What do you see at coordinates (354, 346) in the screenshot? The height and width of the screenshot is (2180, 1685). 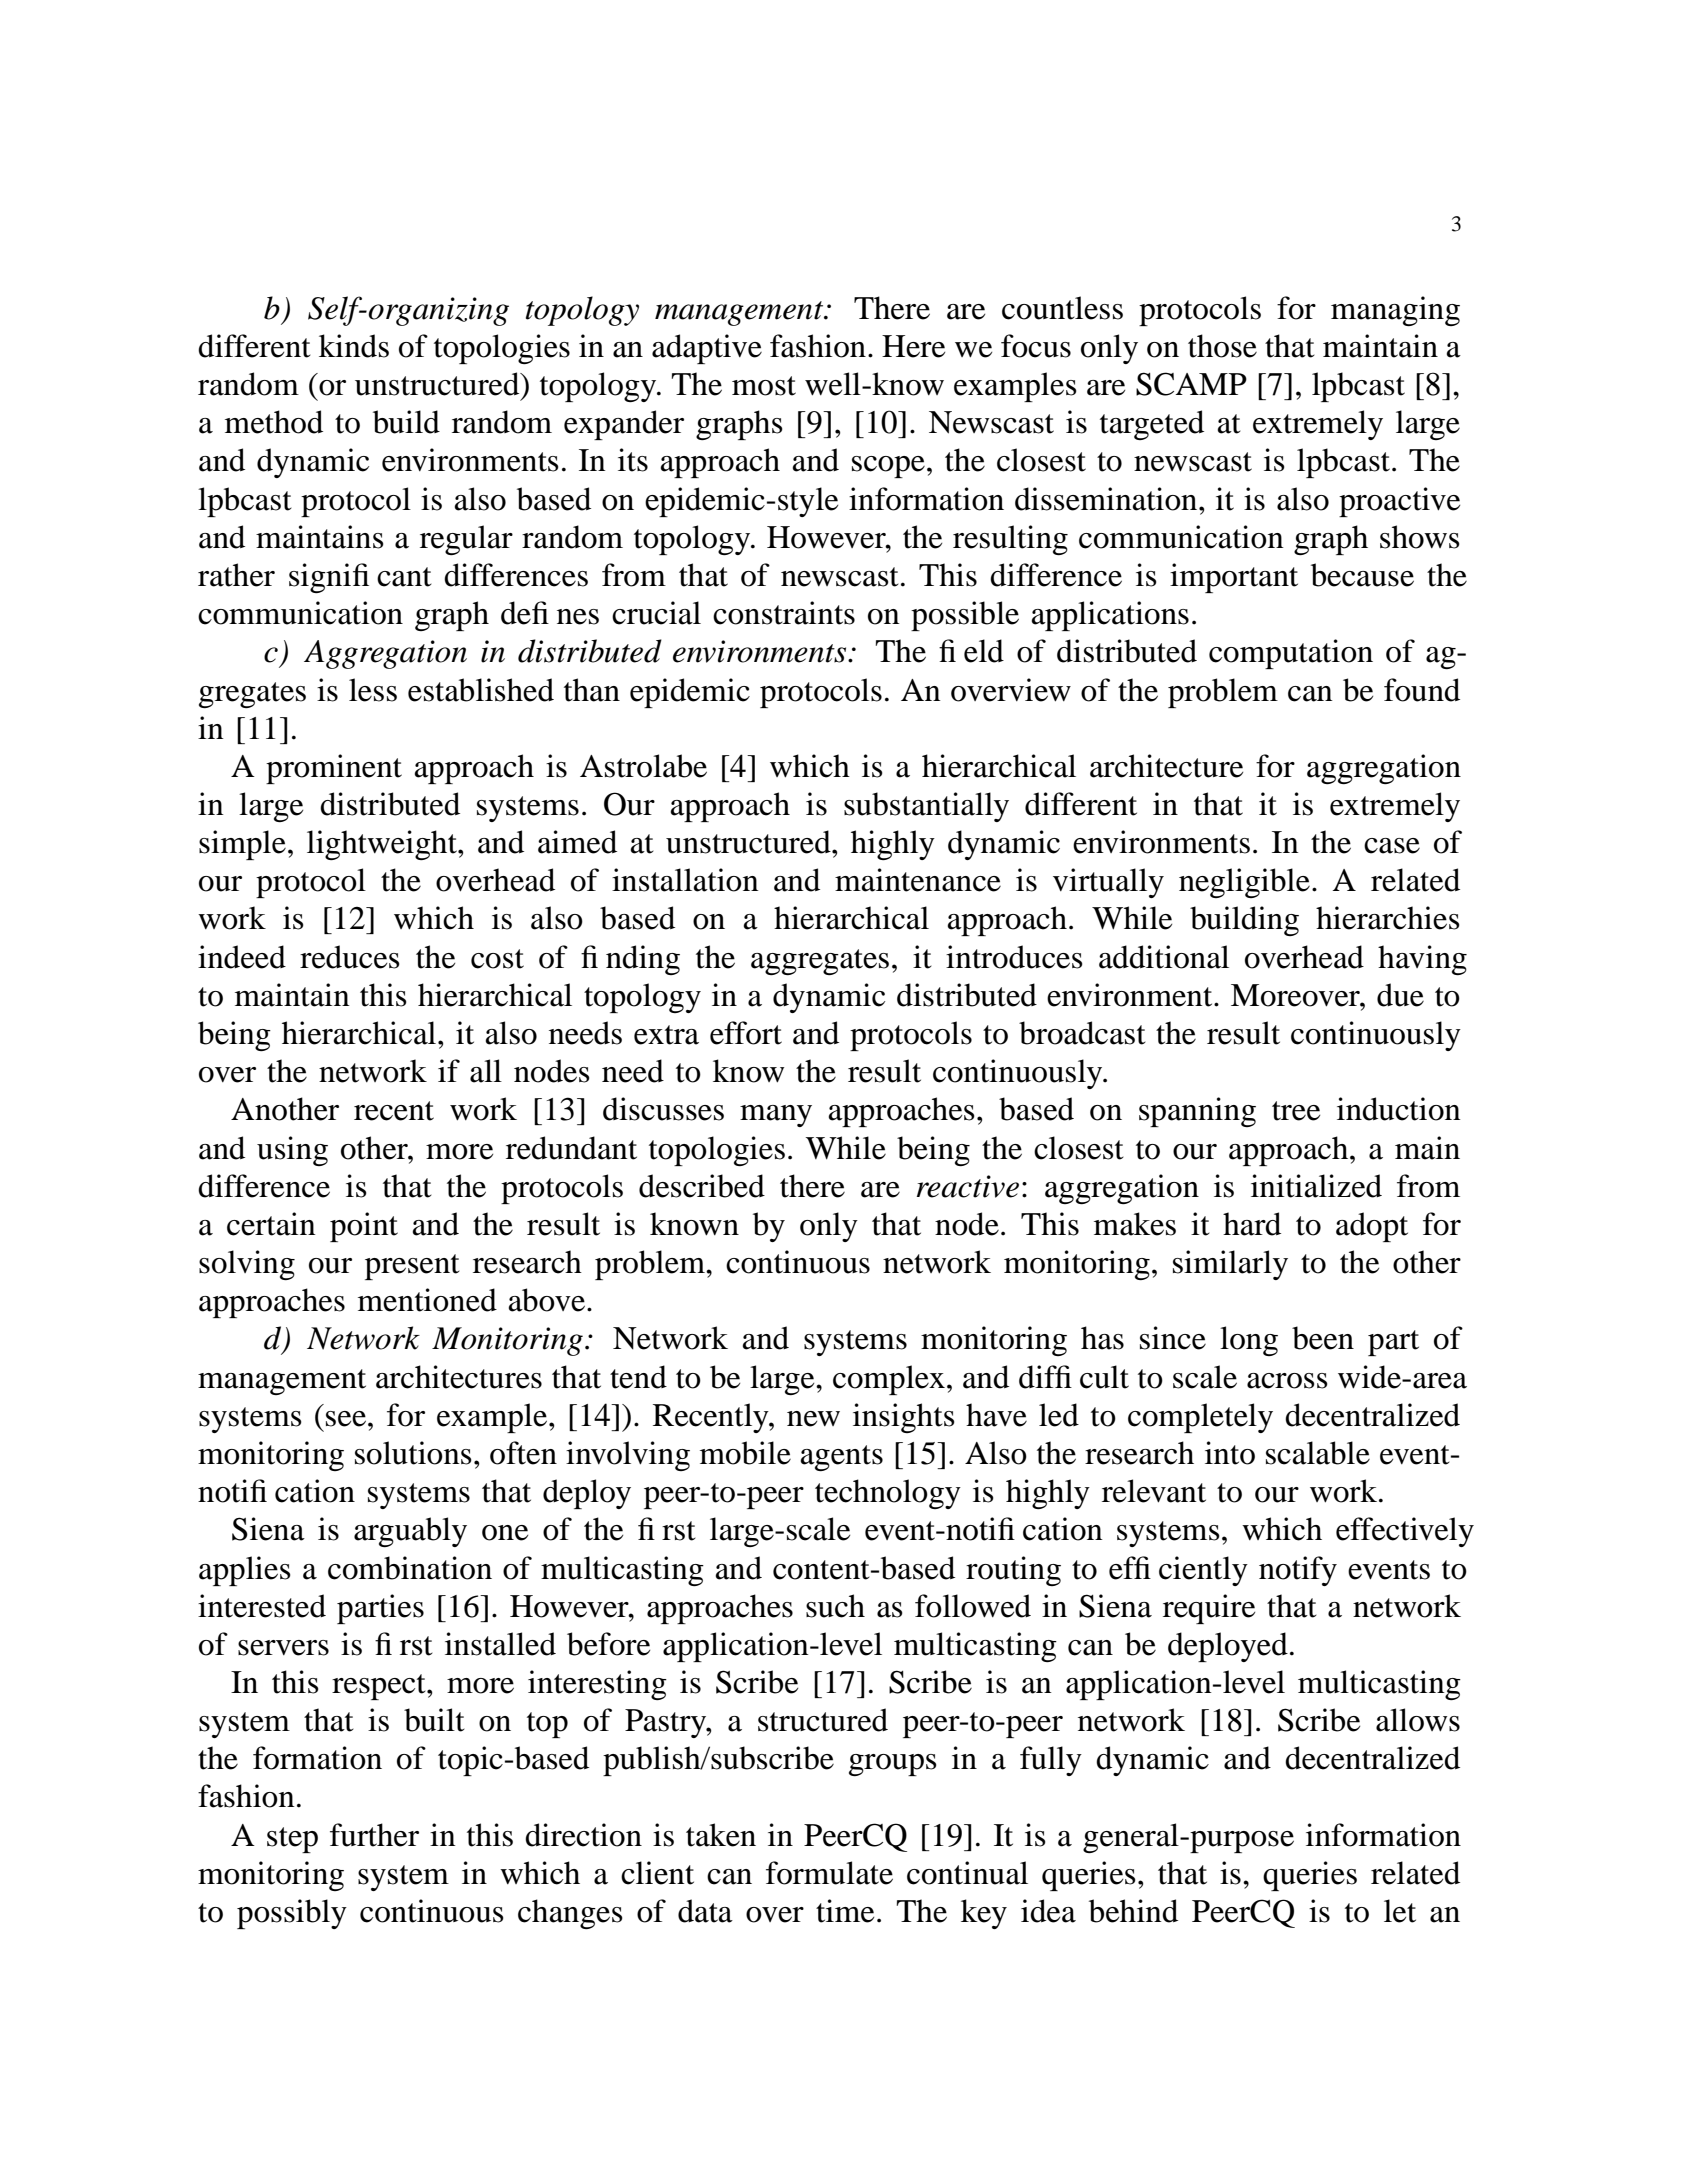 I see `kinds` at bounding box center [354, 346].
